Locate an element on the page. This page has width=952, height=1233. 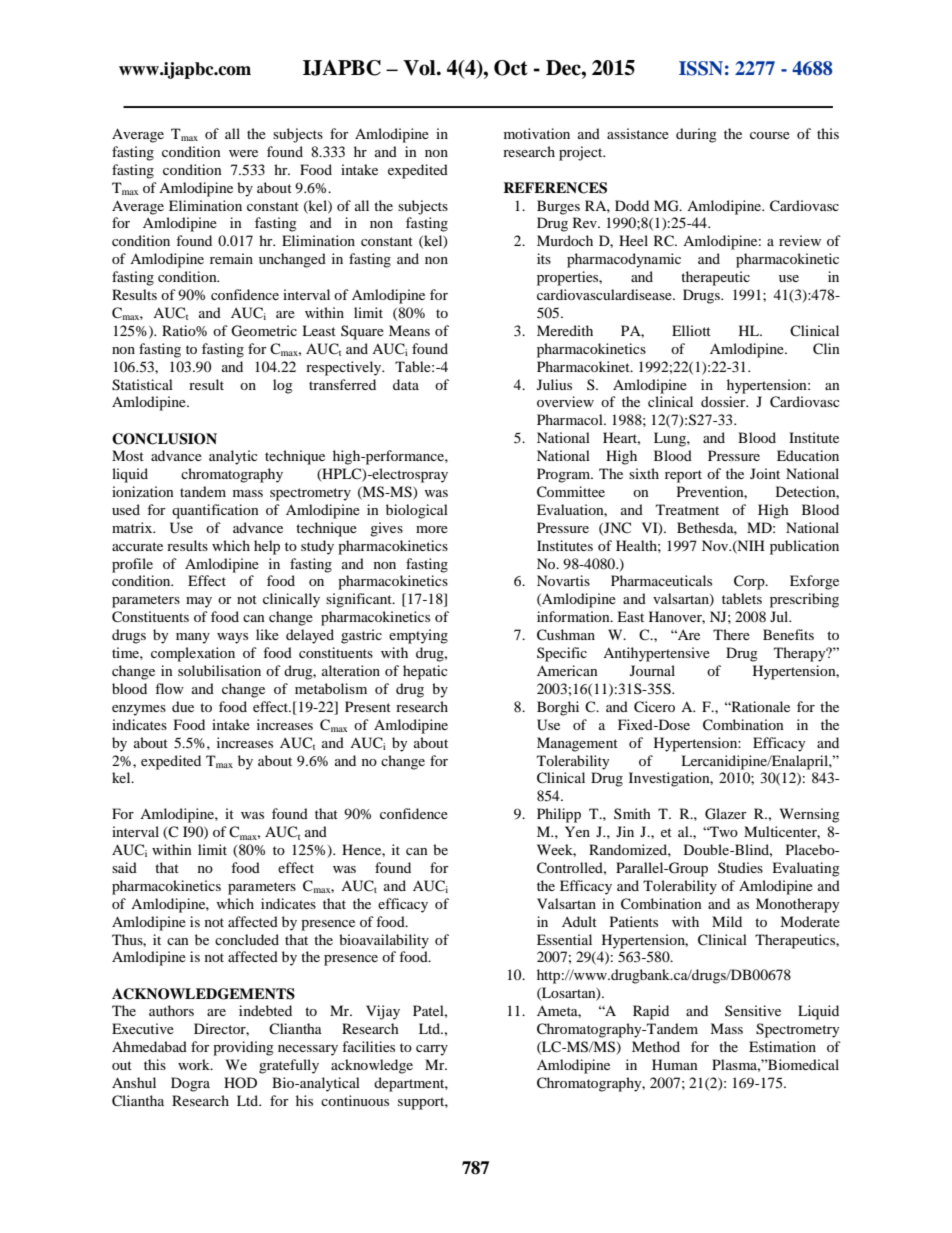
Human is located at coordinates (675, 1064).
